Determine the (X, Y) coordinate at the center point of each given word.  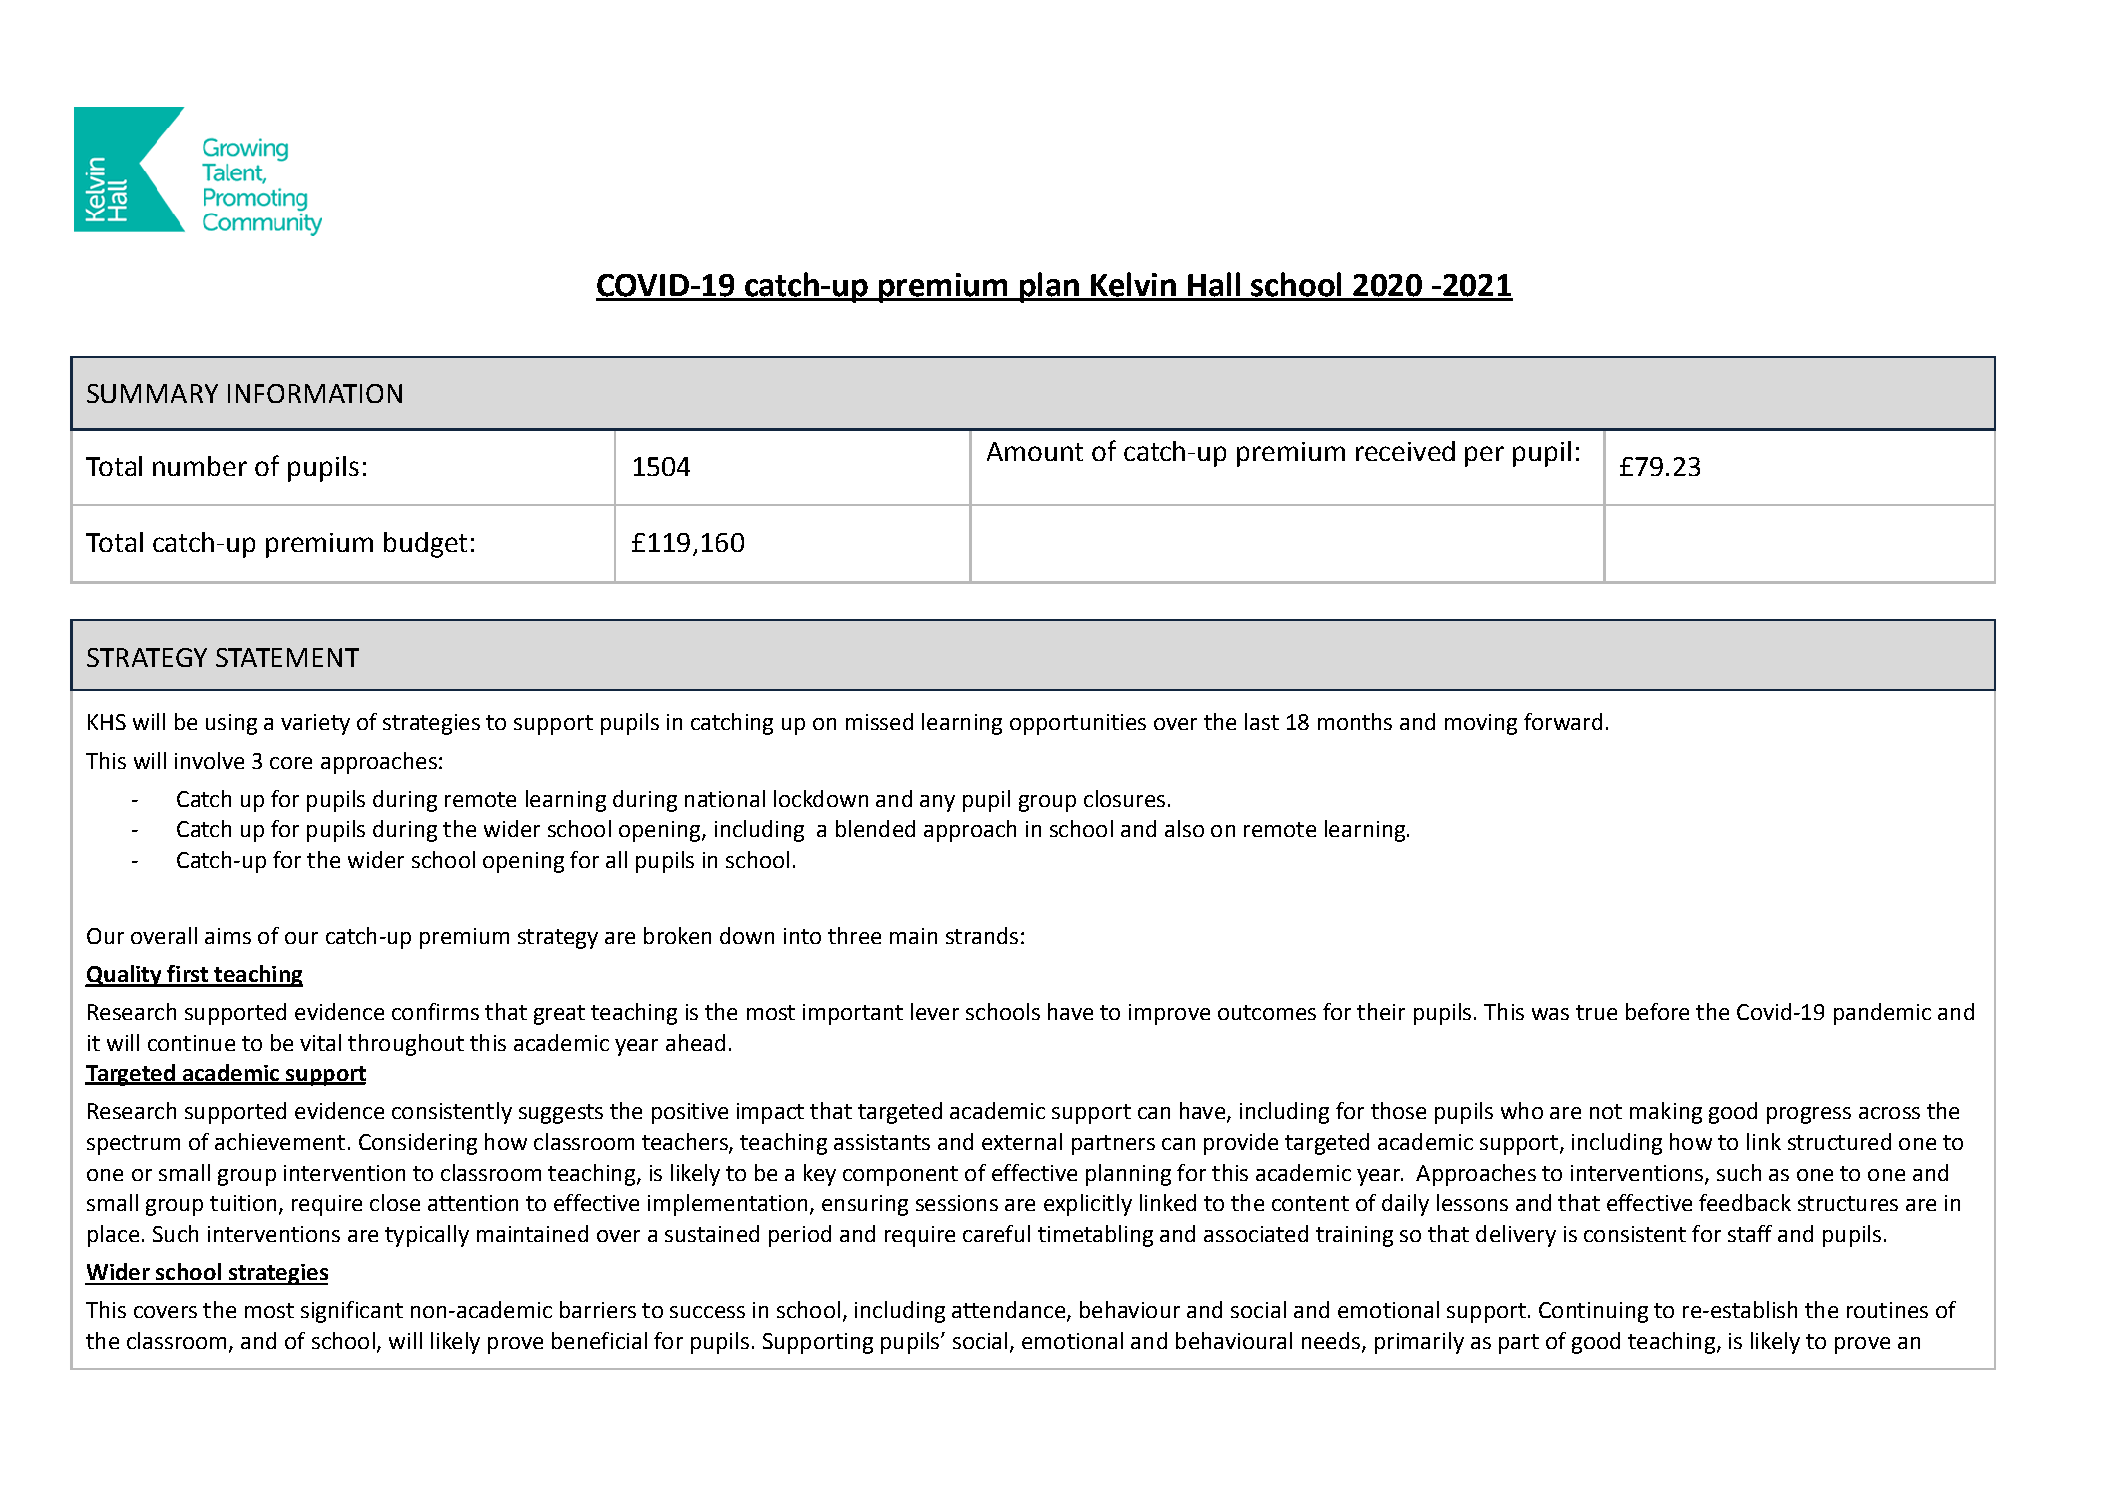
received (1405, 451)
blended (875, 828)
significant (352, 1312)
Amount (1035, 451)
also (1184, 828)
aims (228, 936)
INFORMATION (315, 393)
